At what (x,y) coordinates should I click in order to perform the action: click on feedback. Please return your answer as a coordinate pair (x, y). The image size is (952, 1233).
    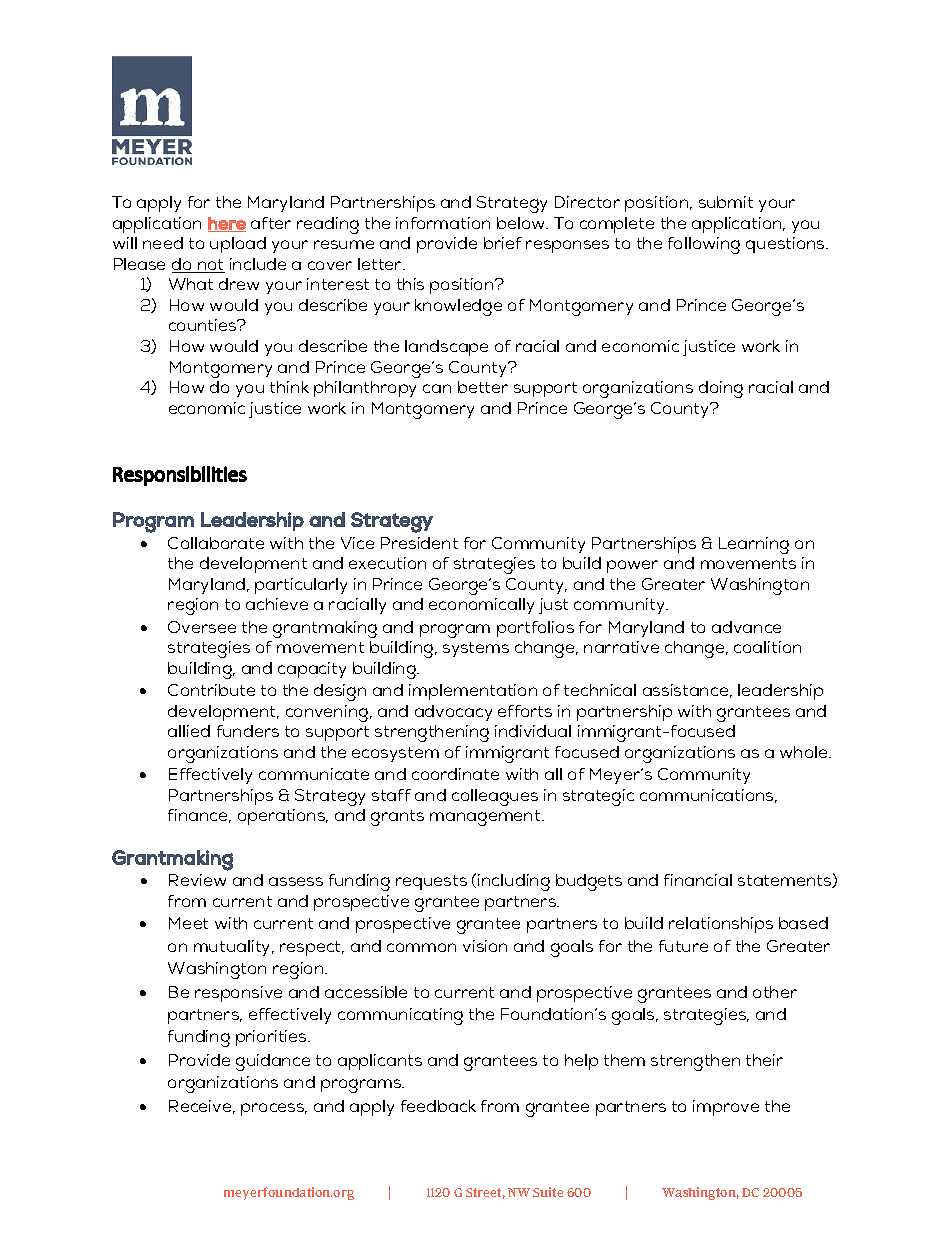
    Looking at the image, I should click on (438, 1106).
